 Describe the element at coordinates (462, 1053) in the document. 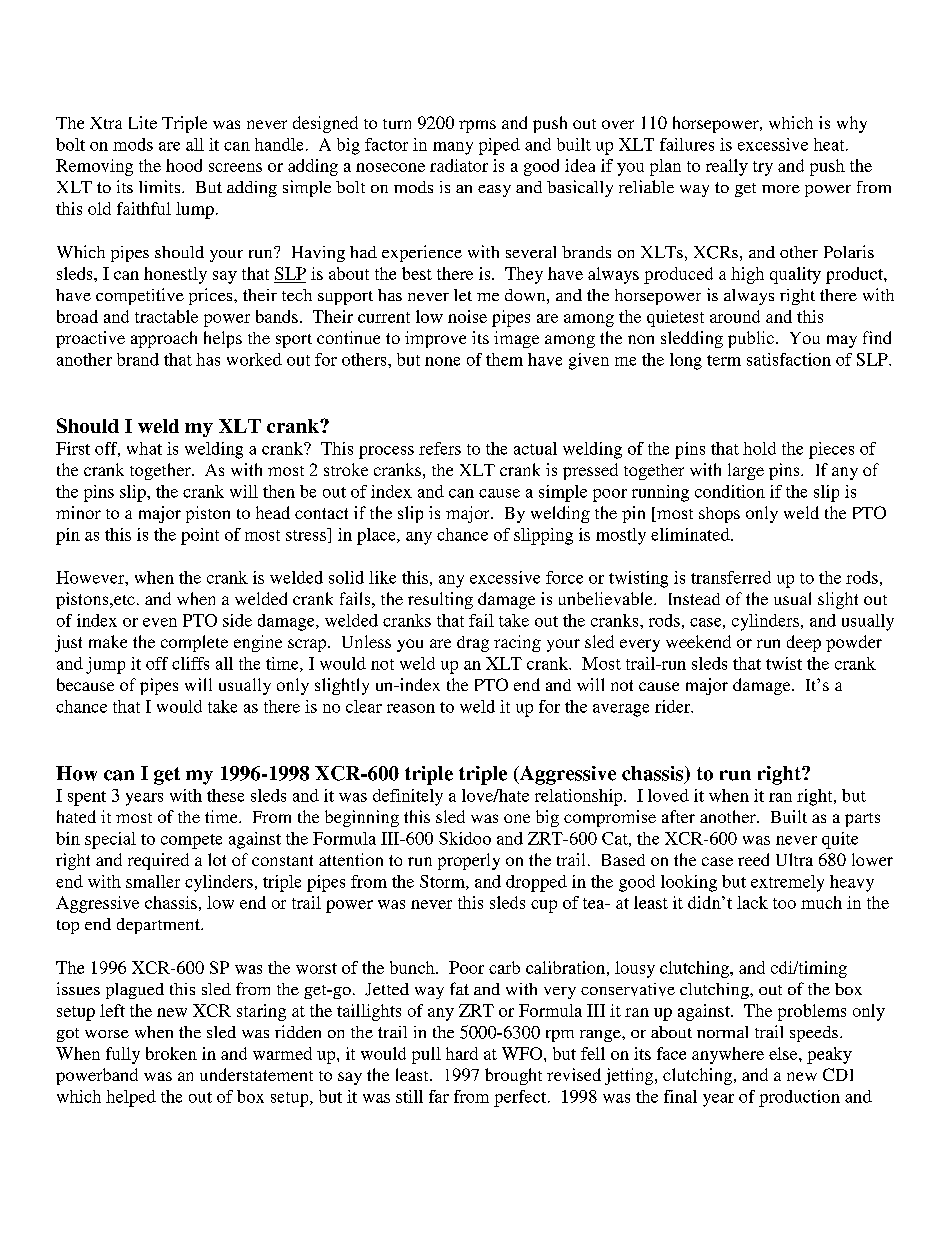

I see `hard` at that location.
